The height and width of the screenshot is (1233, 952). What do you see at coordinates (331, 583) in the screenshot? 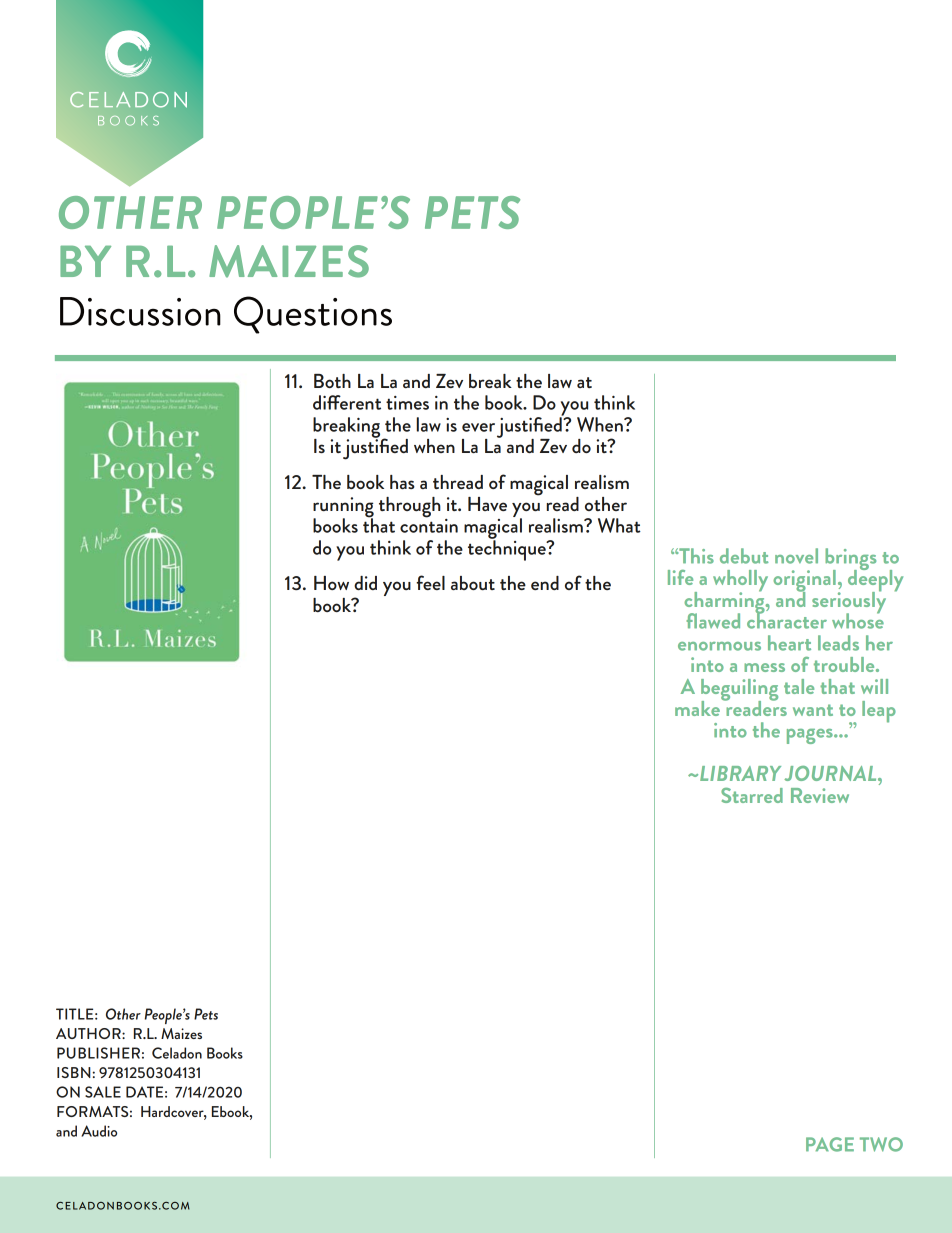
I see `How` at bounding box center [331, 583].
